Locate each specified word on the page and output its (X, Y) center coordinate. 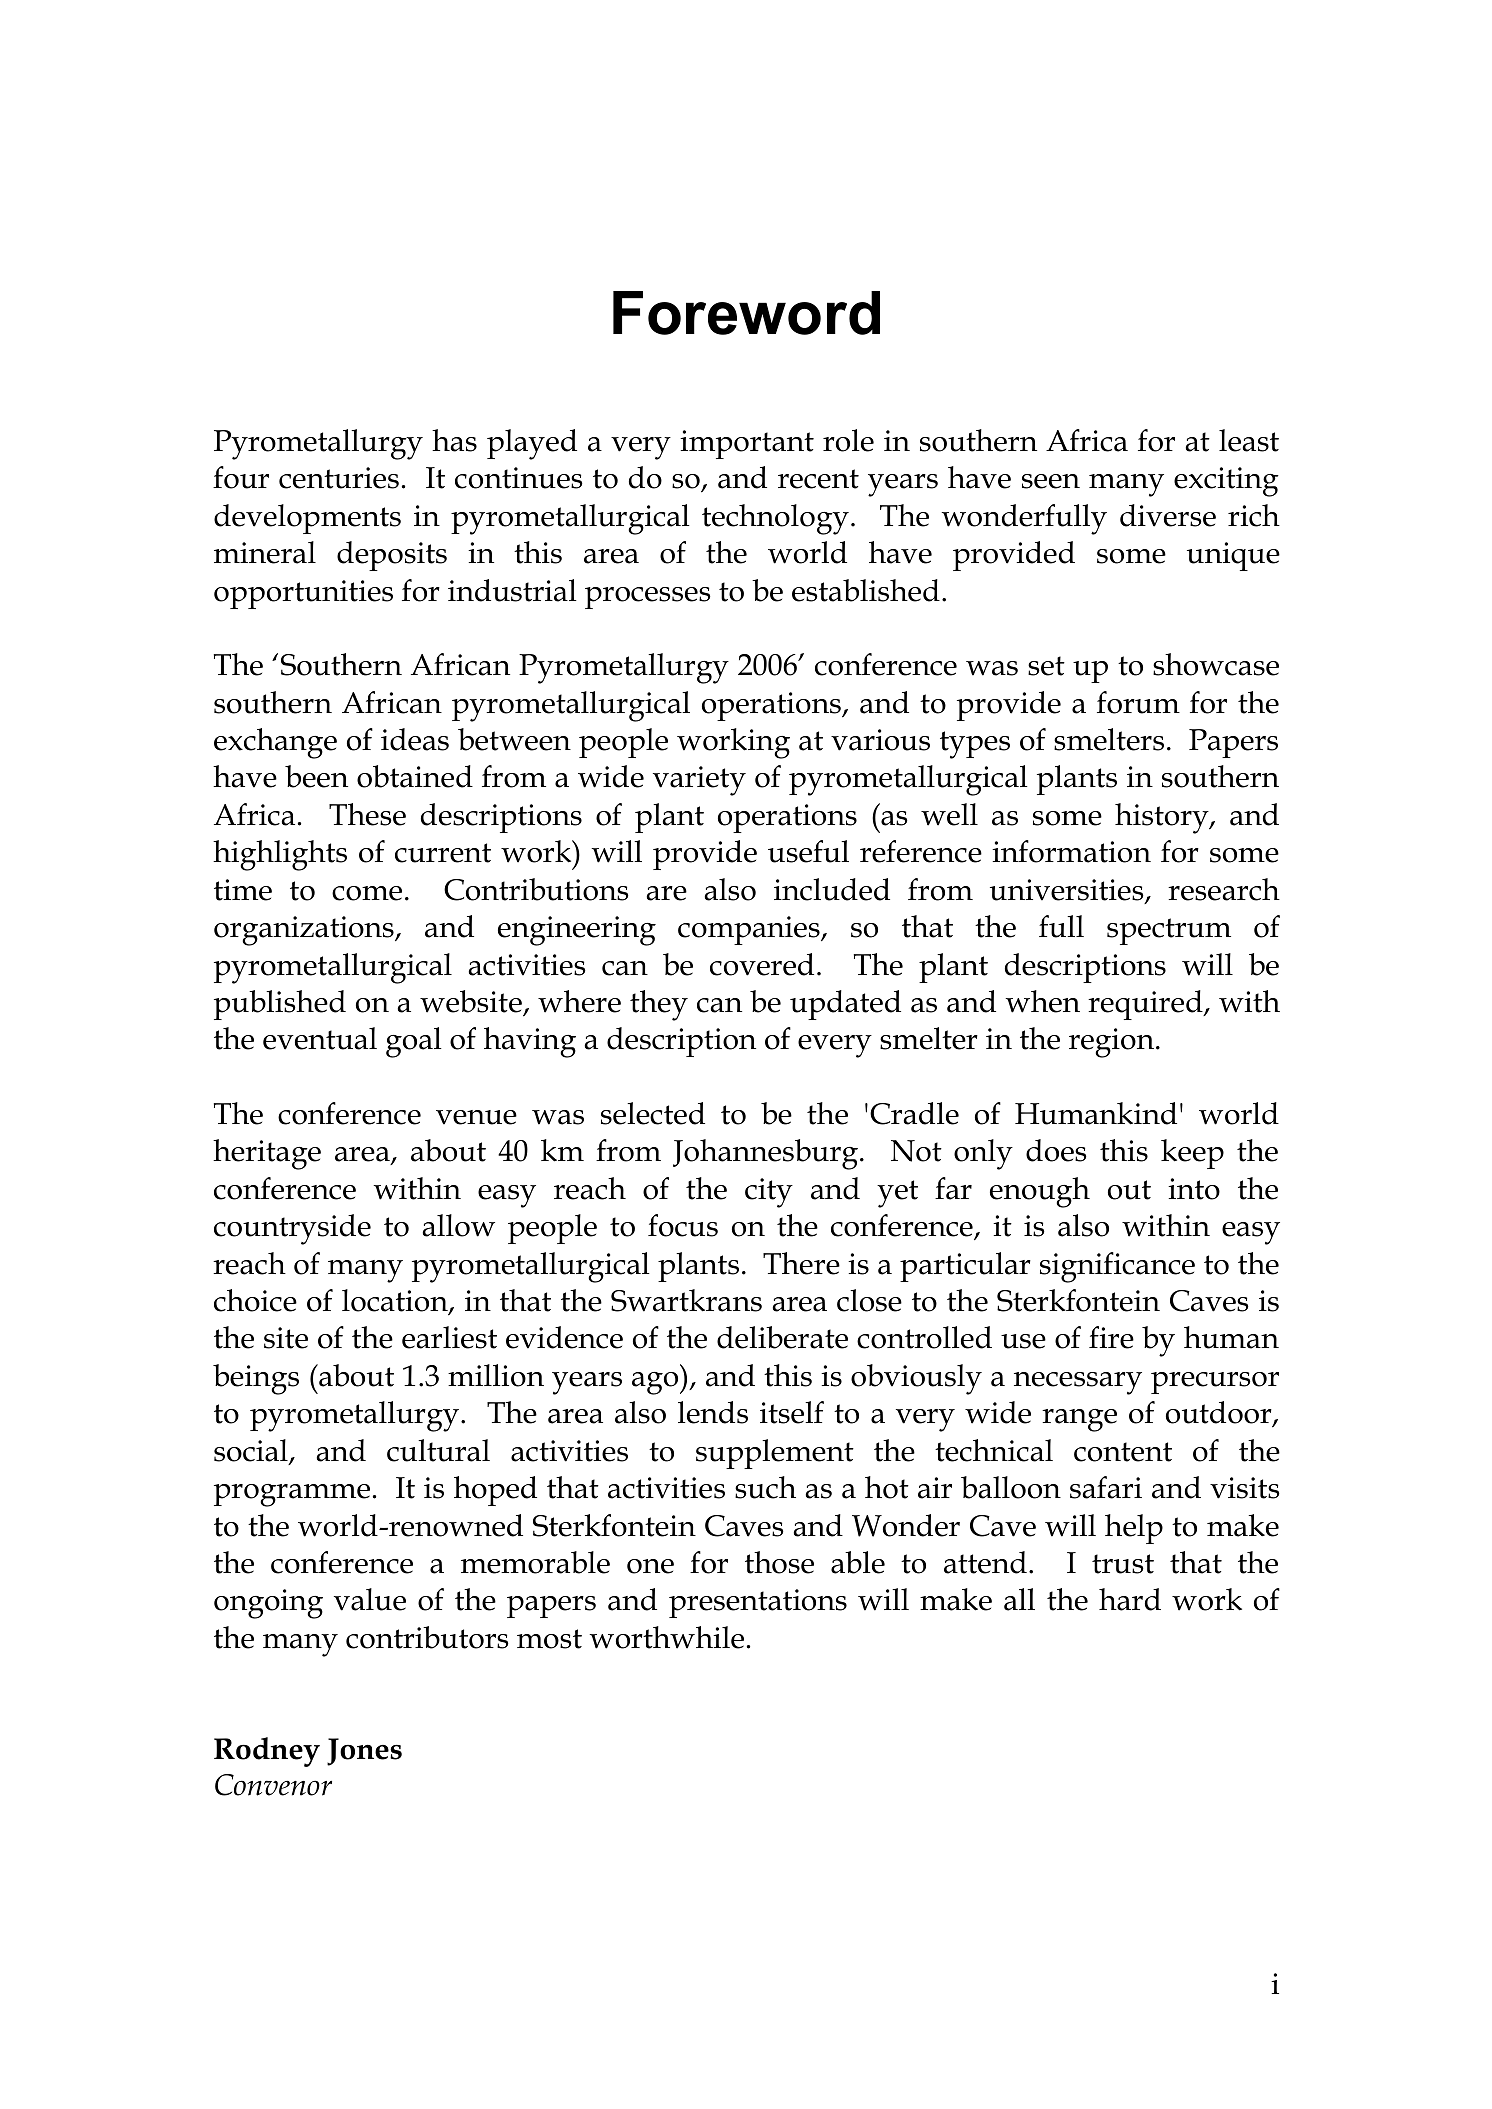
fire (1111, 1337)
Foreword (746, 313)
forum (1138, 702)
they (659, 1005)
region (1111, 1043)
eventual (320, 1038)
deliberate (782, 1337)
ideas (415, 739)
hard (1130, 1599)
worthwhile (666, 1637)
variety (699, 781)
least (1249, 440)
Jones (364, 1752)
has (454, 440)
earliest (449, 1337)
